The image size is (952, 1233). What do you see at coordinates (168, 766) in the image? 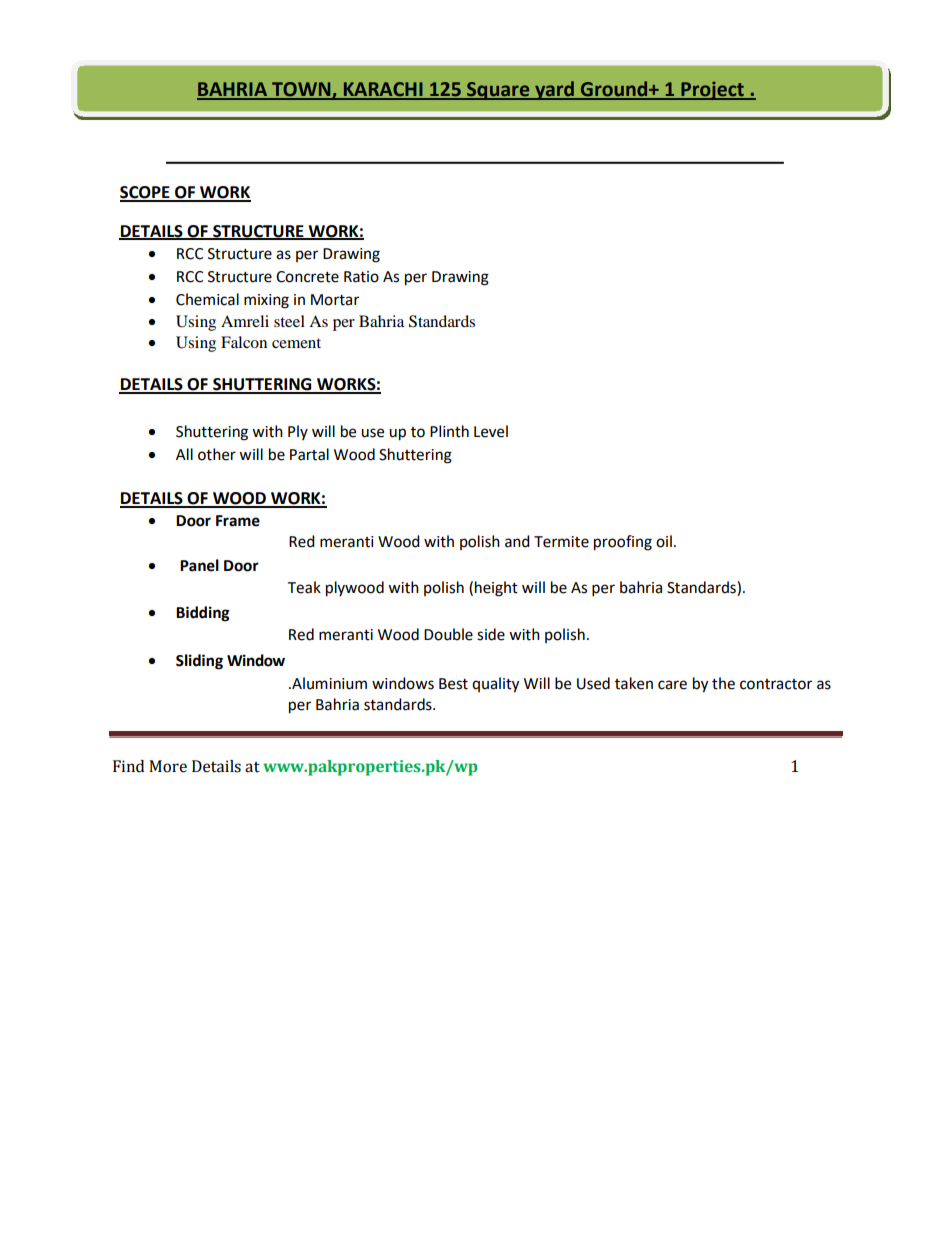
I see `More` at bounding box center [168, 766].
